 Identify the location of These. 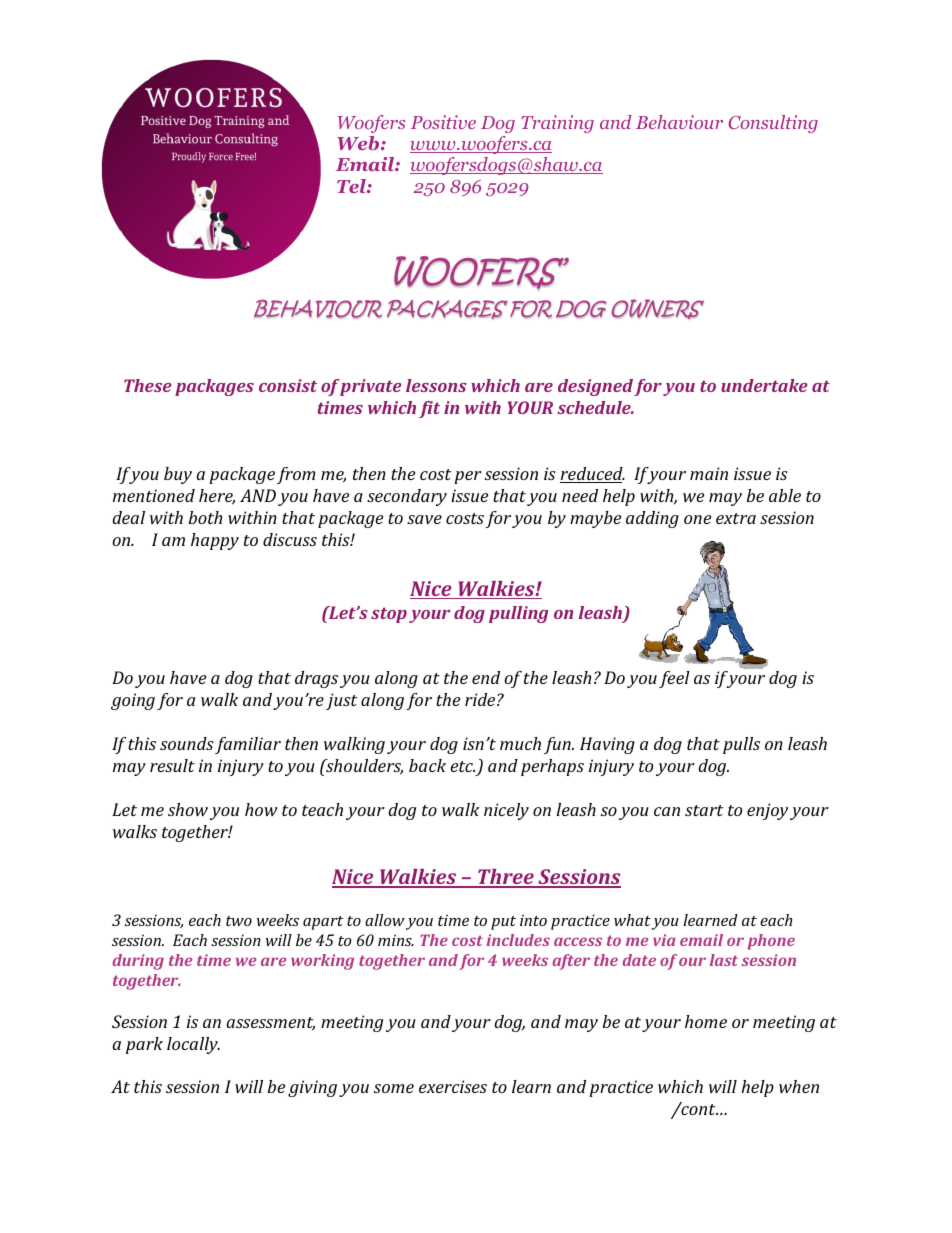
(148, 385).
